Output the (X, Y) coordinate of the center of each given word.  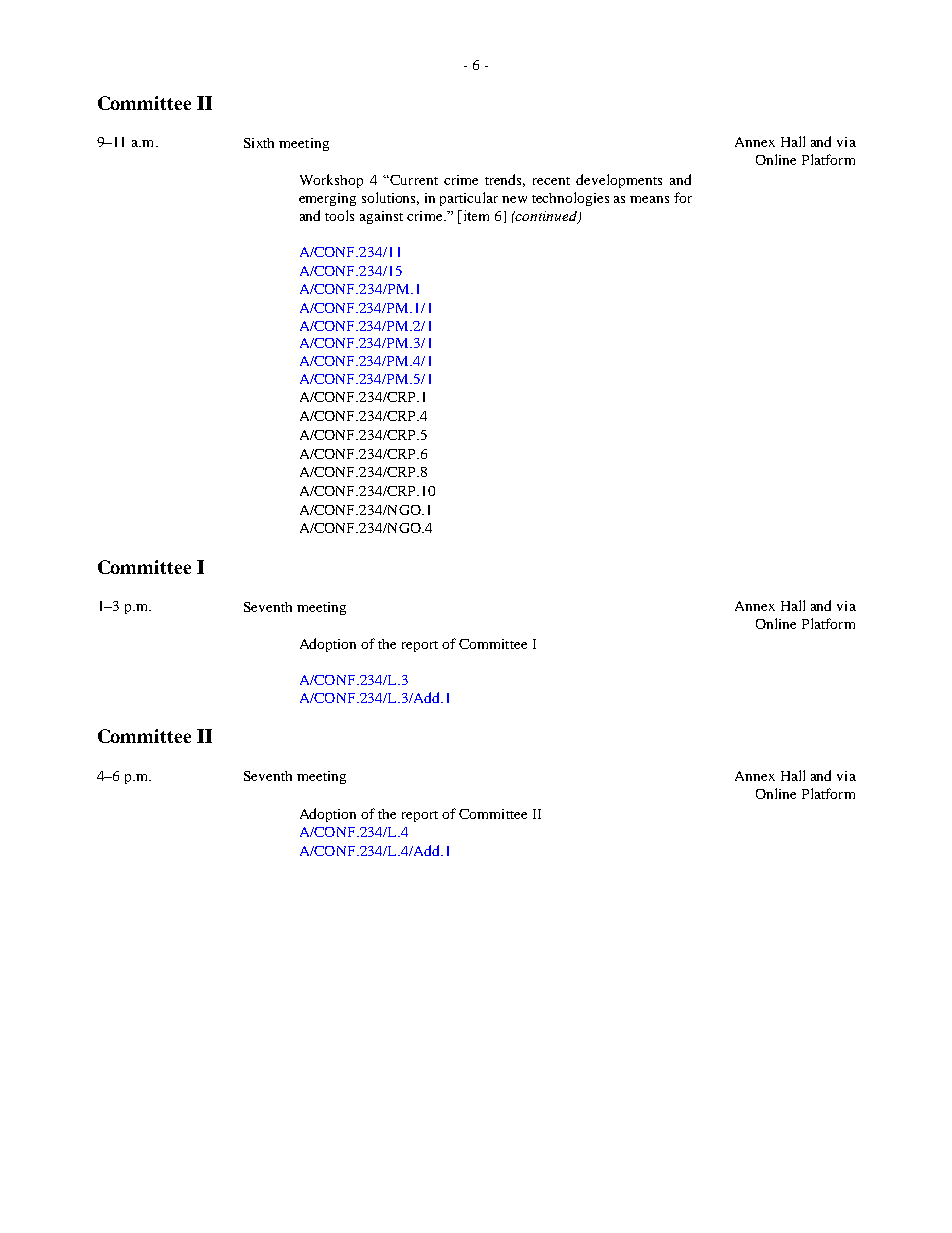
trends (505, 180)
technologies (570, 199)
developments (619, 181)
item (475, 215)
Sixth (259, 143)
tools (339, 215)
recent (551, 181)
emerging (327, 199)
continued (547, 217)
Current (413, 180)
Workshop (331, 181)
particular (469, 199)
